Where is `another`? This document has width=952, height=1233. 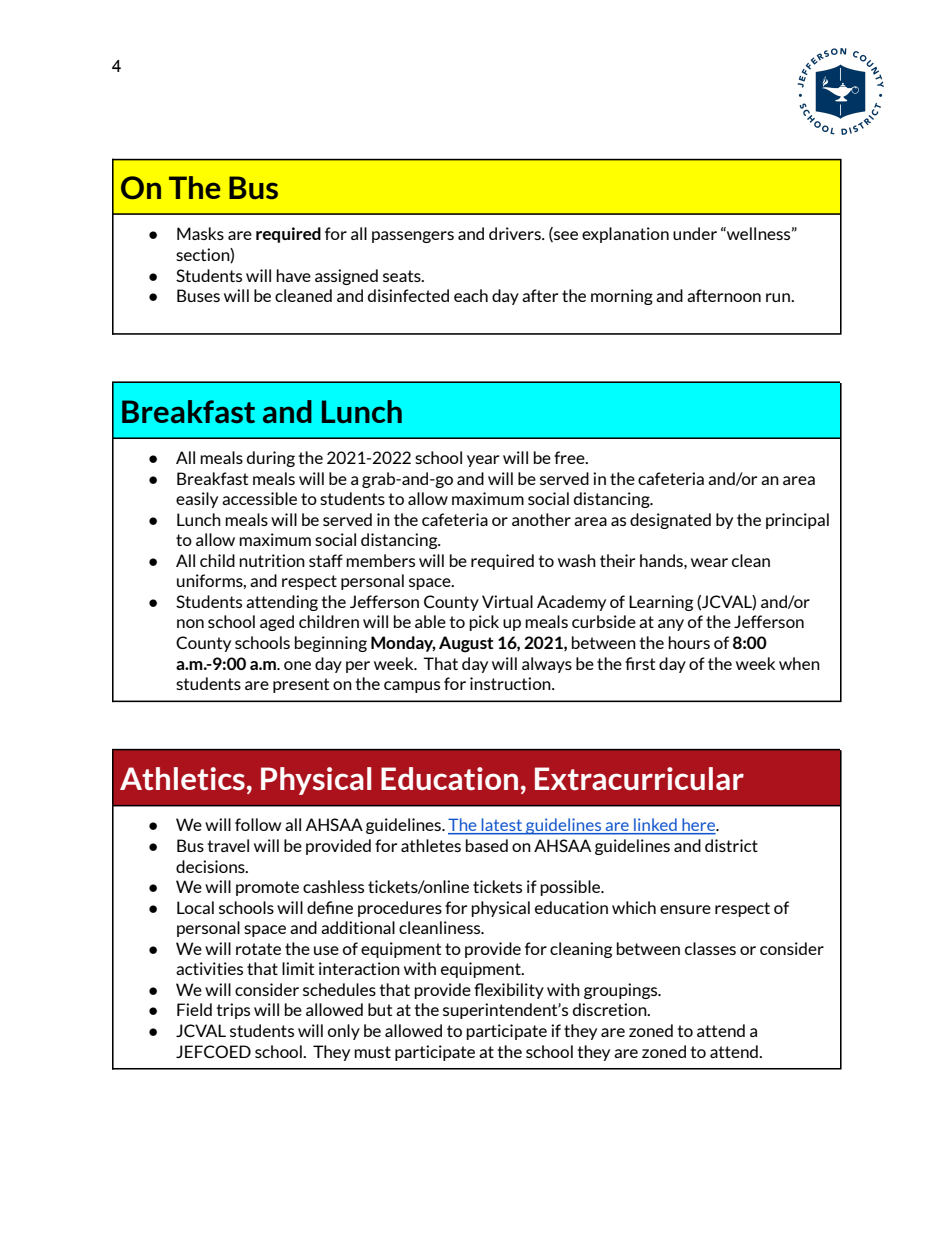 another is located at coordinates (541, 519).
